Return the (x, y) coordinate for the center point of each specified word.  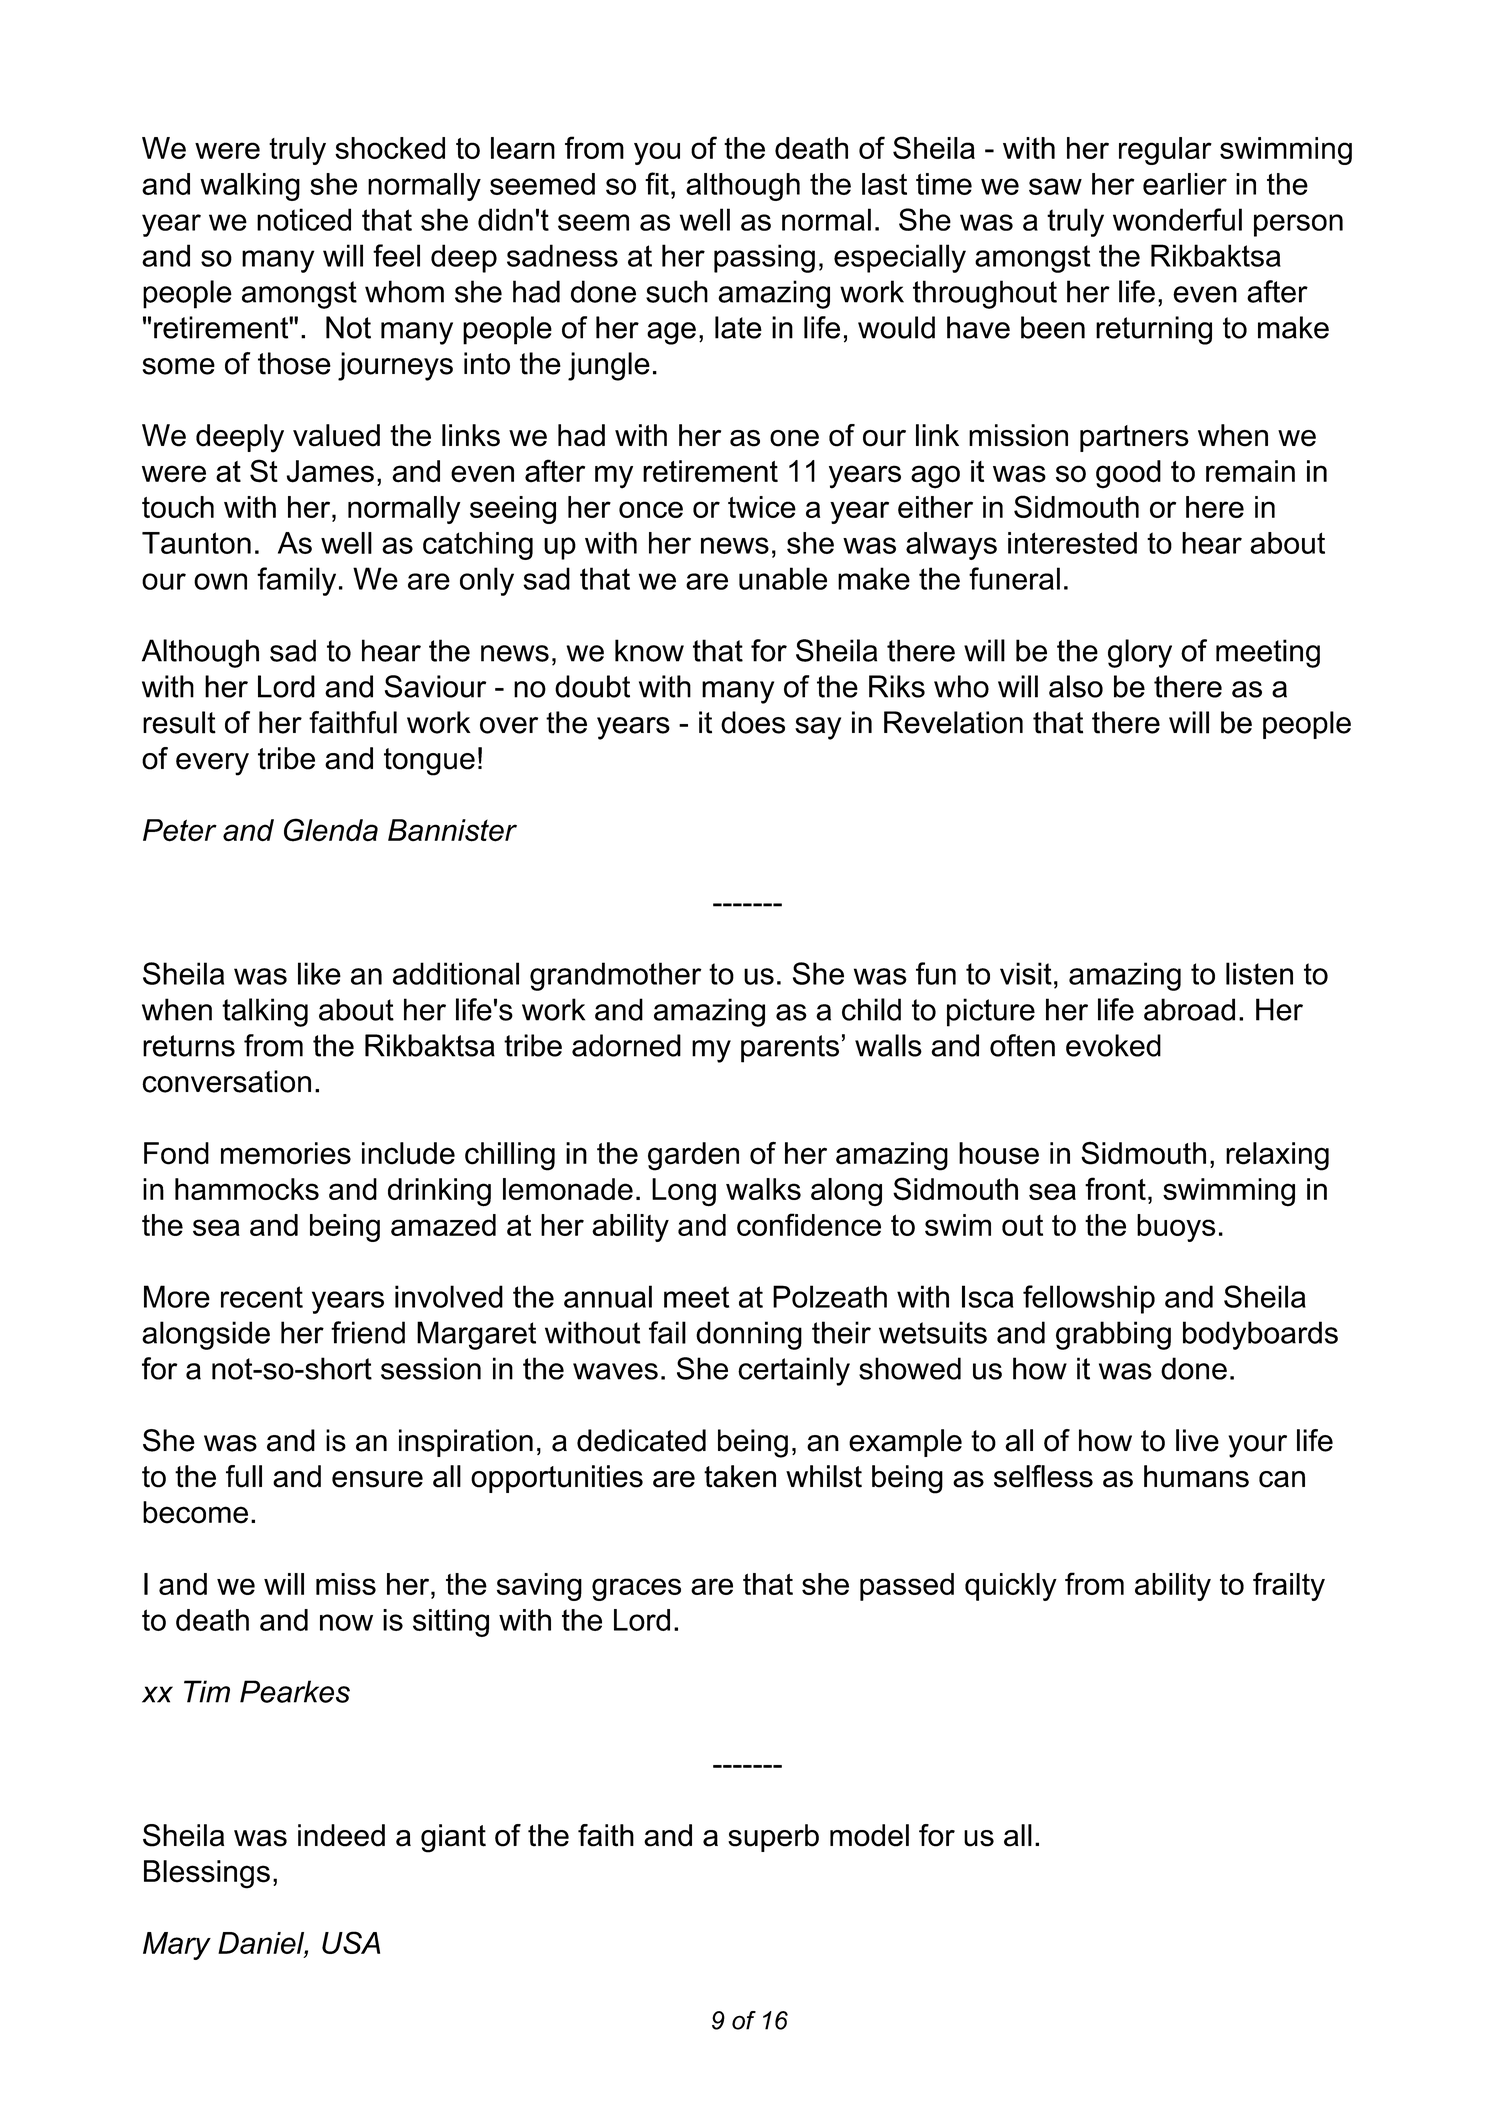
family (296, 581)
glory (1140, 653)
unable (783, 578)
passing (764, 258)
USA (351, 1942)
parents (790, 1049)
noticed (304, 219)
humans (1196, 1476)
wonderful (1177, 219)
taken (740, 1476)
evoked (1113, 1045)
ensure (377, 1479)
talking (265, 1012)
